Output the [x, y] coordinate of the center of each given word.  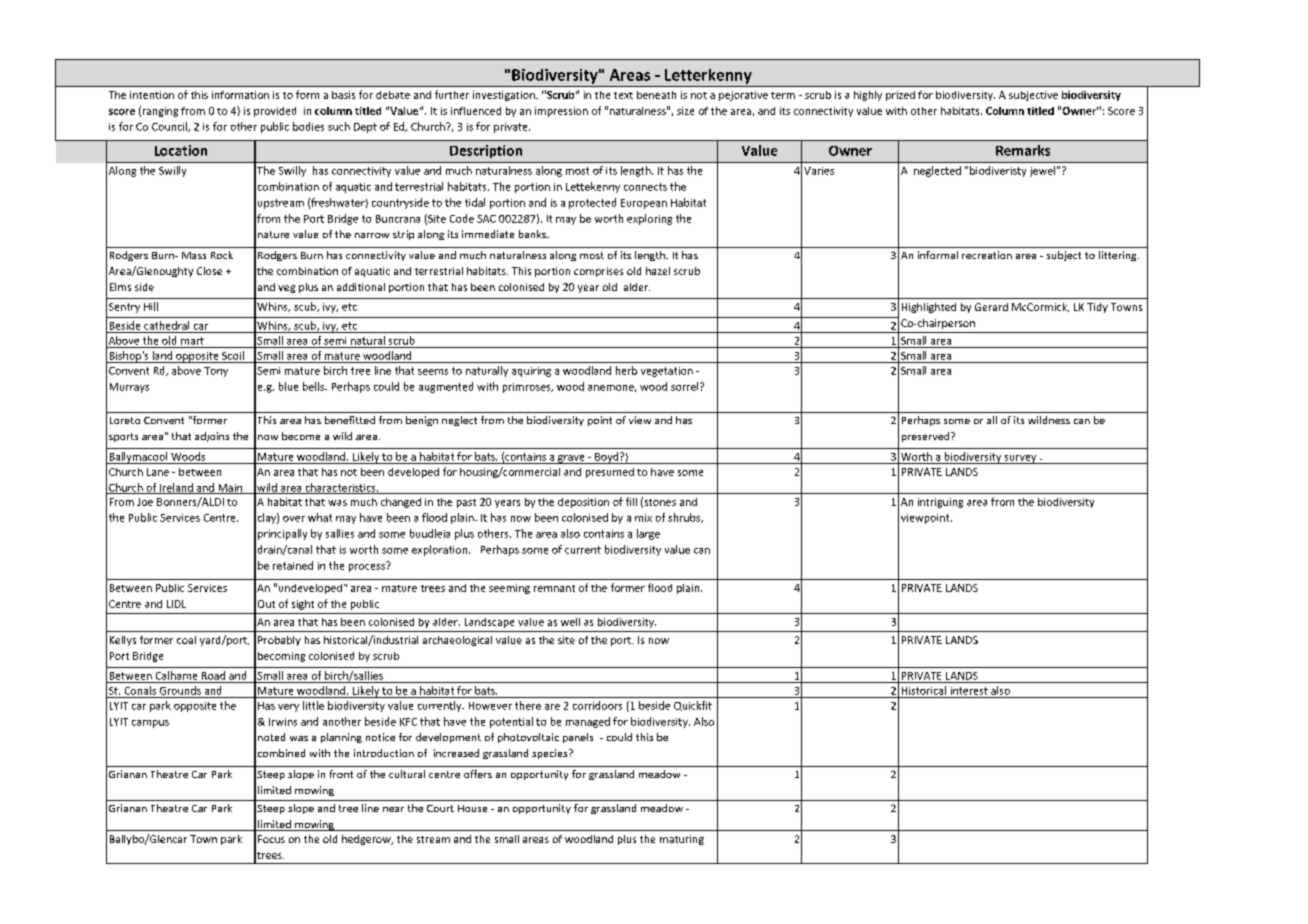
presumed [610, 473]
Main [230, 489]
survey [1020, 459]
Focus [271, 839]
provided [275, 112]
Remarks [1023, 150]
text [623, 95]
